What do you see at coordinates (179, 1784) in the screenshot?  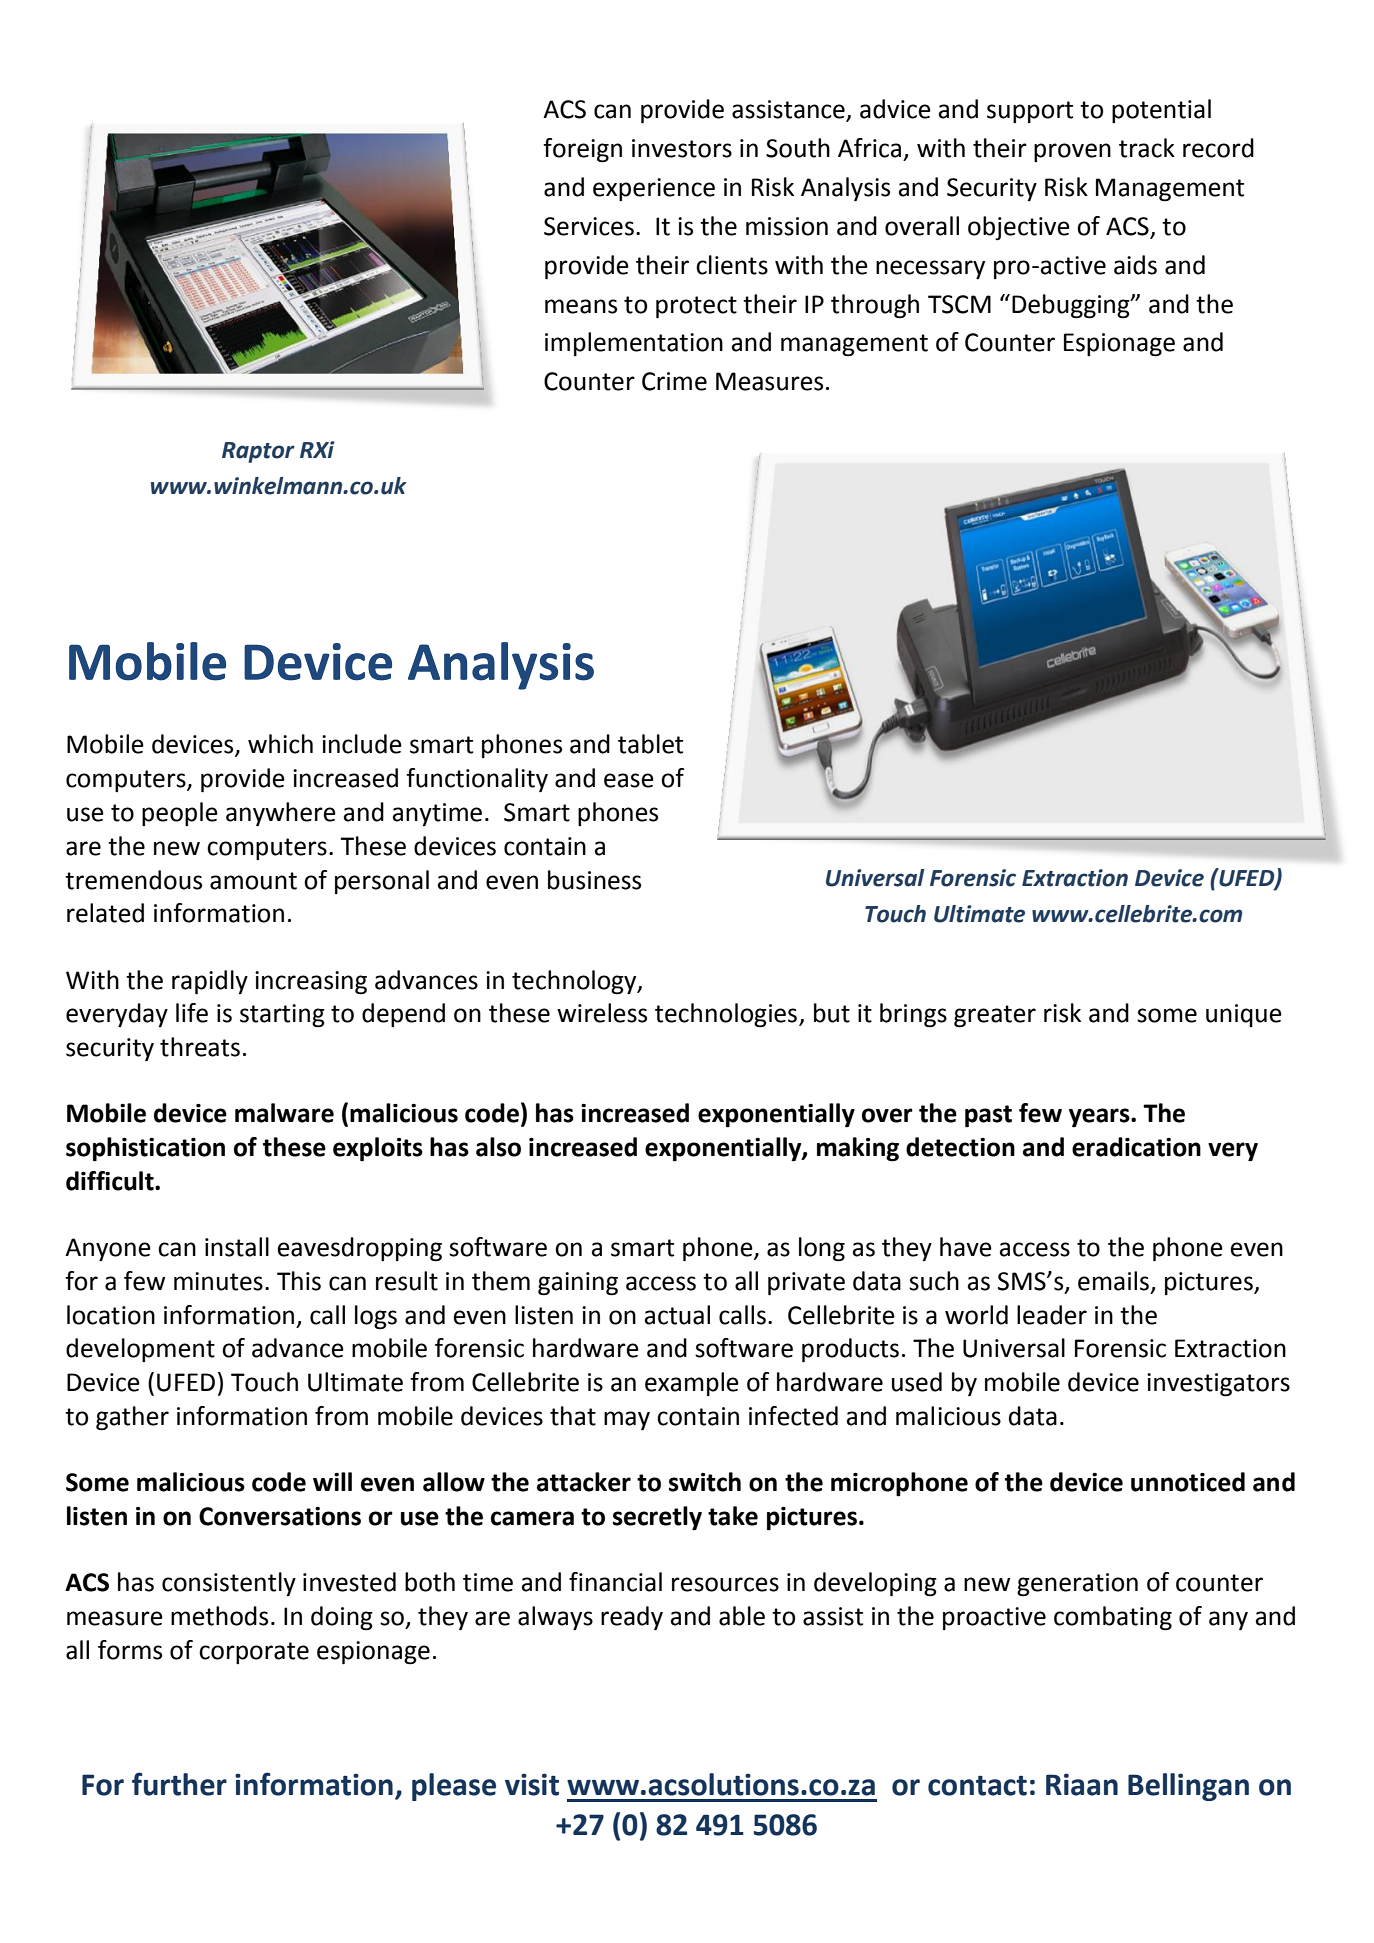 I see `further` at bounding box center [179, 1784].
